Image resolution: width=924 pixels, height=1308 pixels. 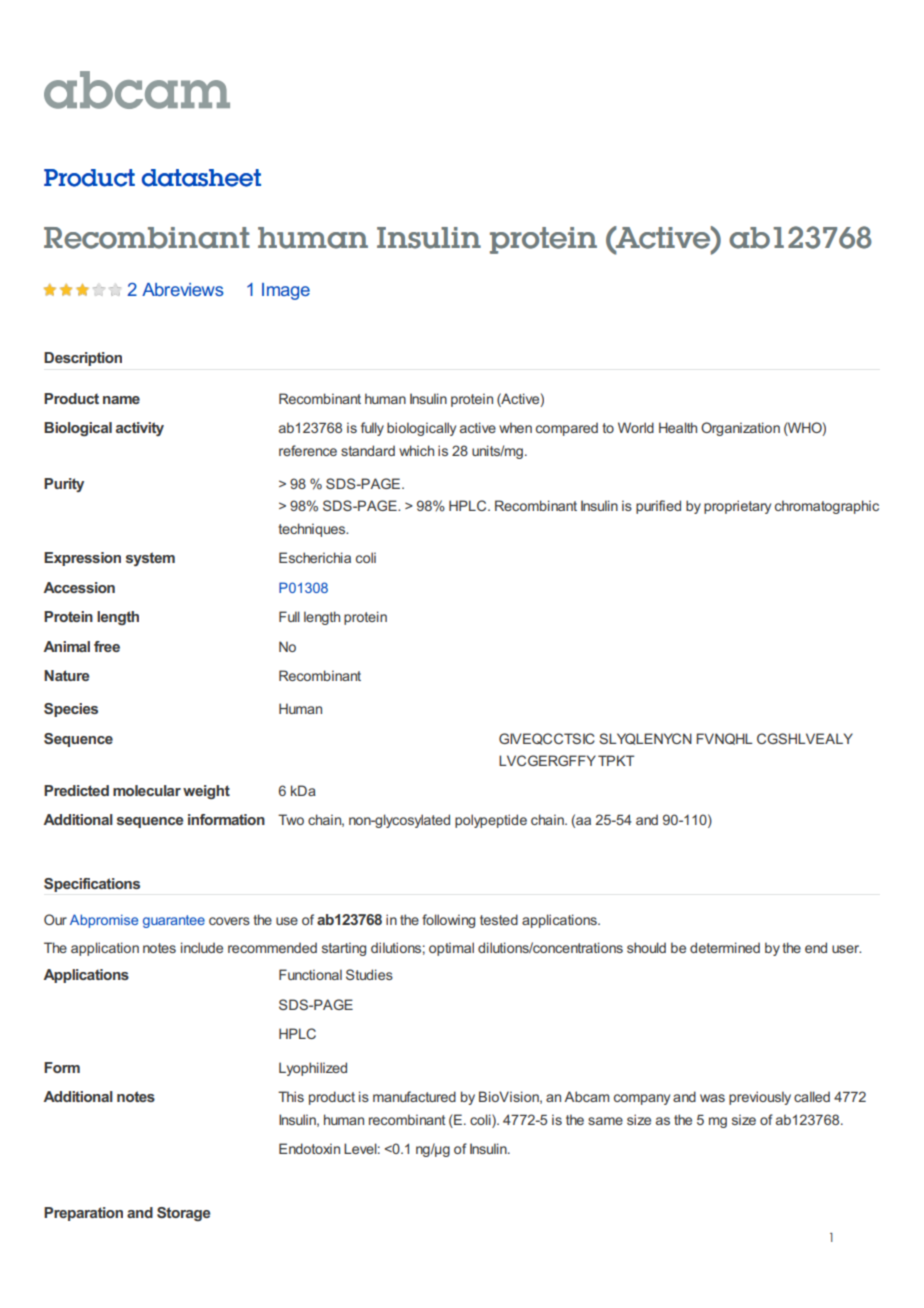 What do you see at coordinates (414, 1096) in the page?
I see `manufactured` at bounding box center [414, 1096].
